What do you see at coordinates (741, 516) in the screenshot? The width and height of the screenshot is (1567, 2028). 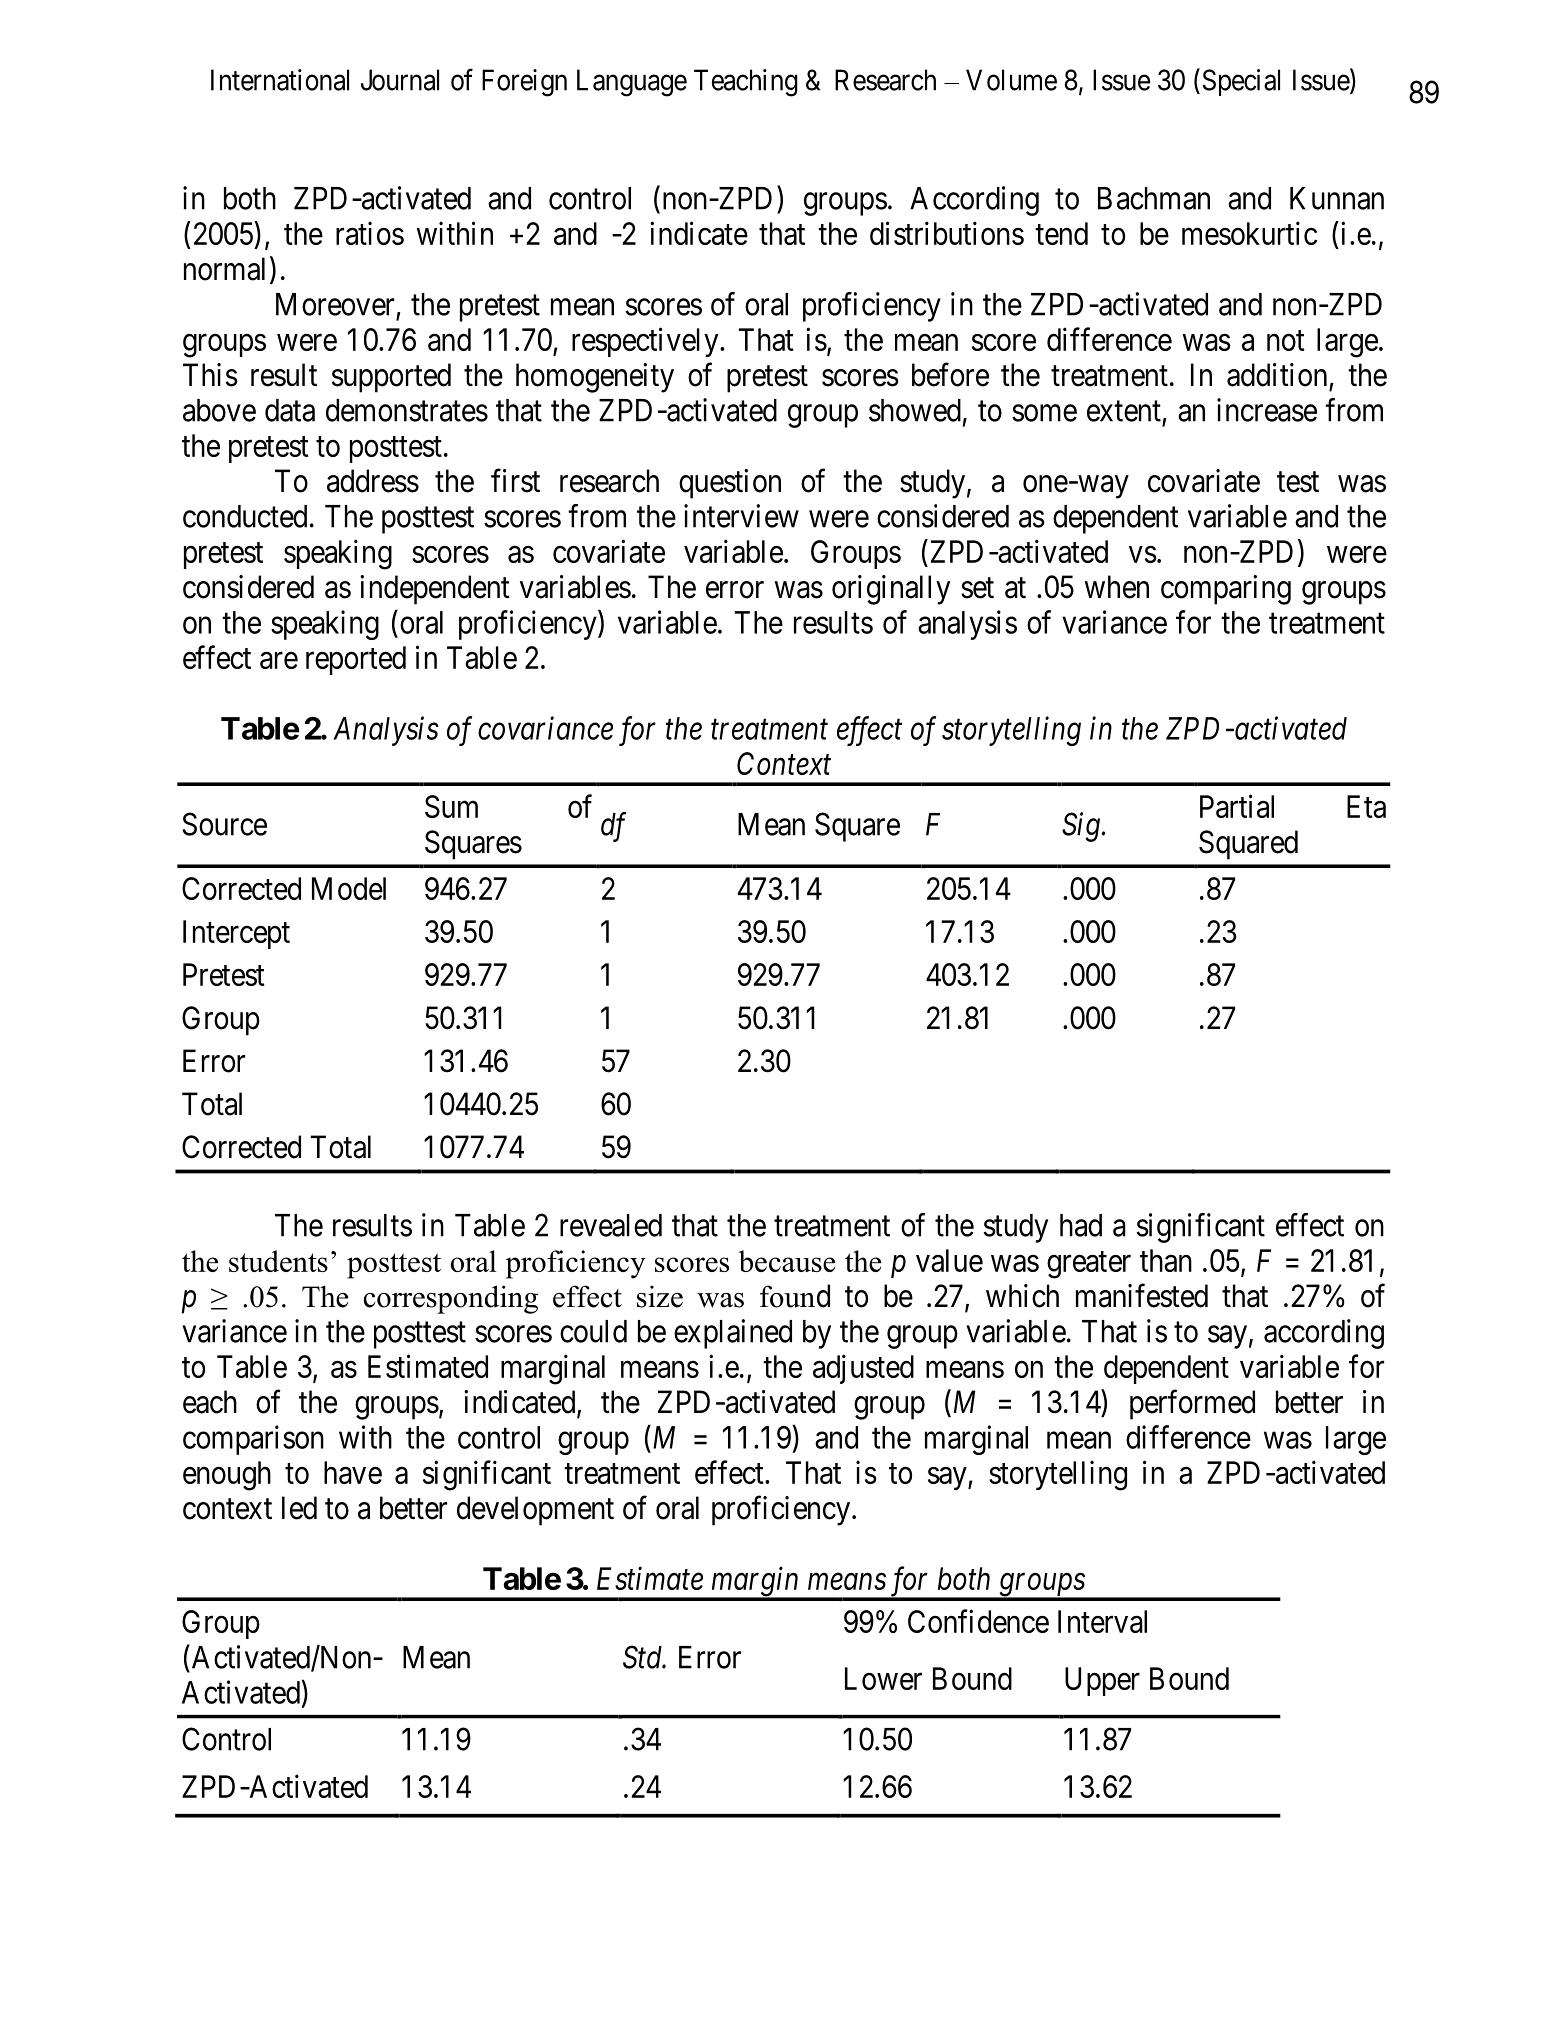 I see `interview` at bounding box center [741, 516].
